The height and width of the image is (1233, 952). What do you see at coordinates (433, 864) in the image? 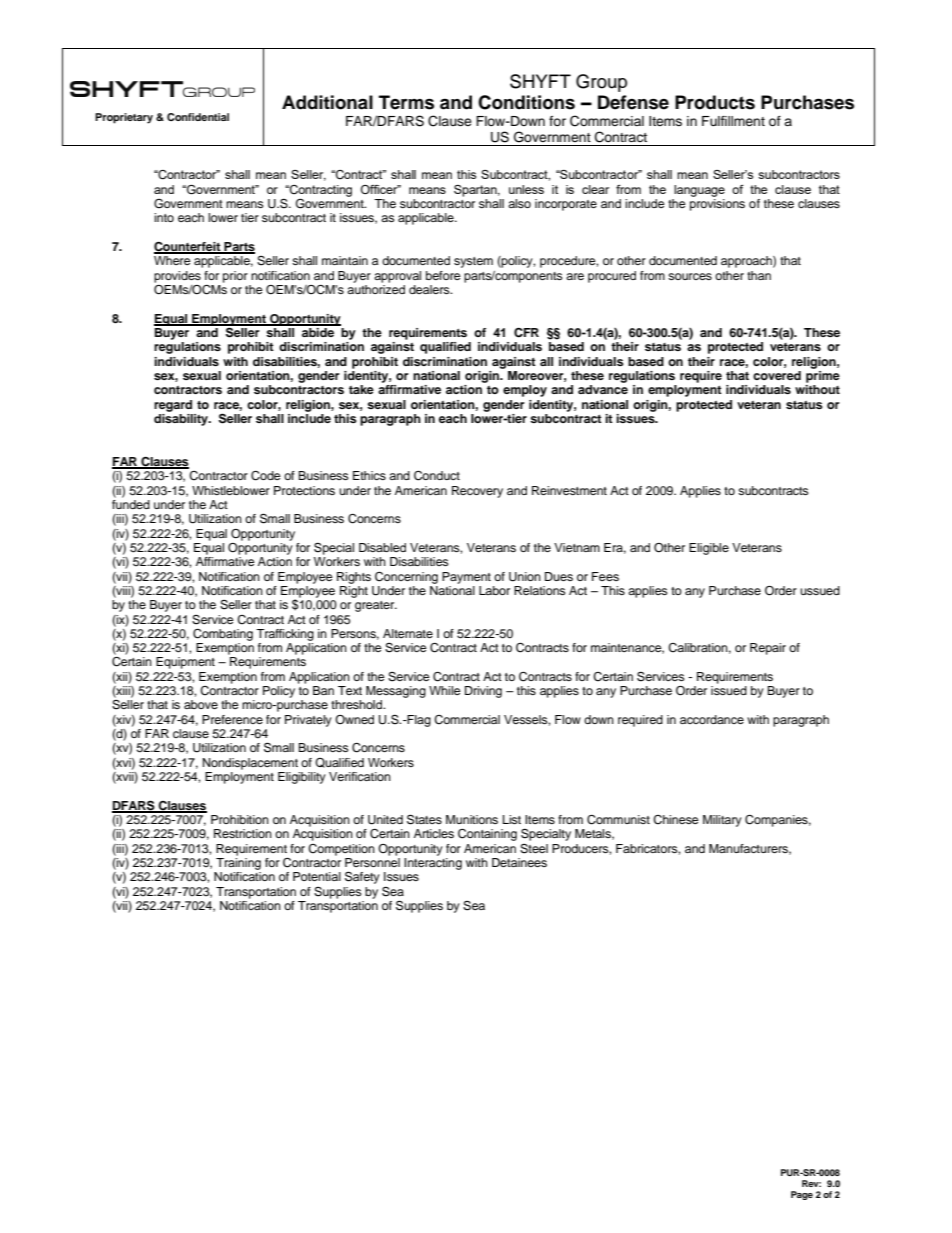
I see `Interacting` at bounding box center [433, 864].
